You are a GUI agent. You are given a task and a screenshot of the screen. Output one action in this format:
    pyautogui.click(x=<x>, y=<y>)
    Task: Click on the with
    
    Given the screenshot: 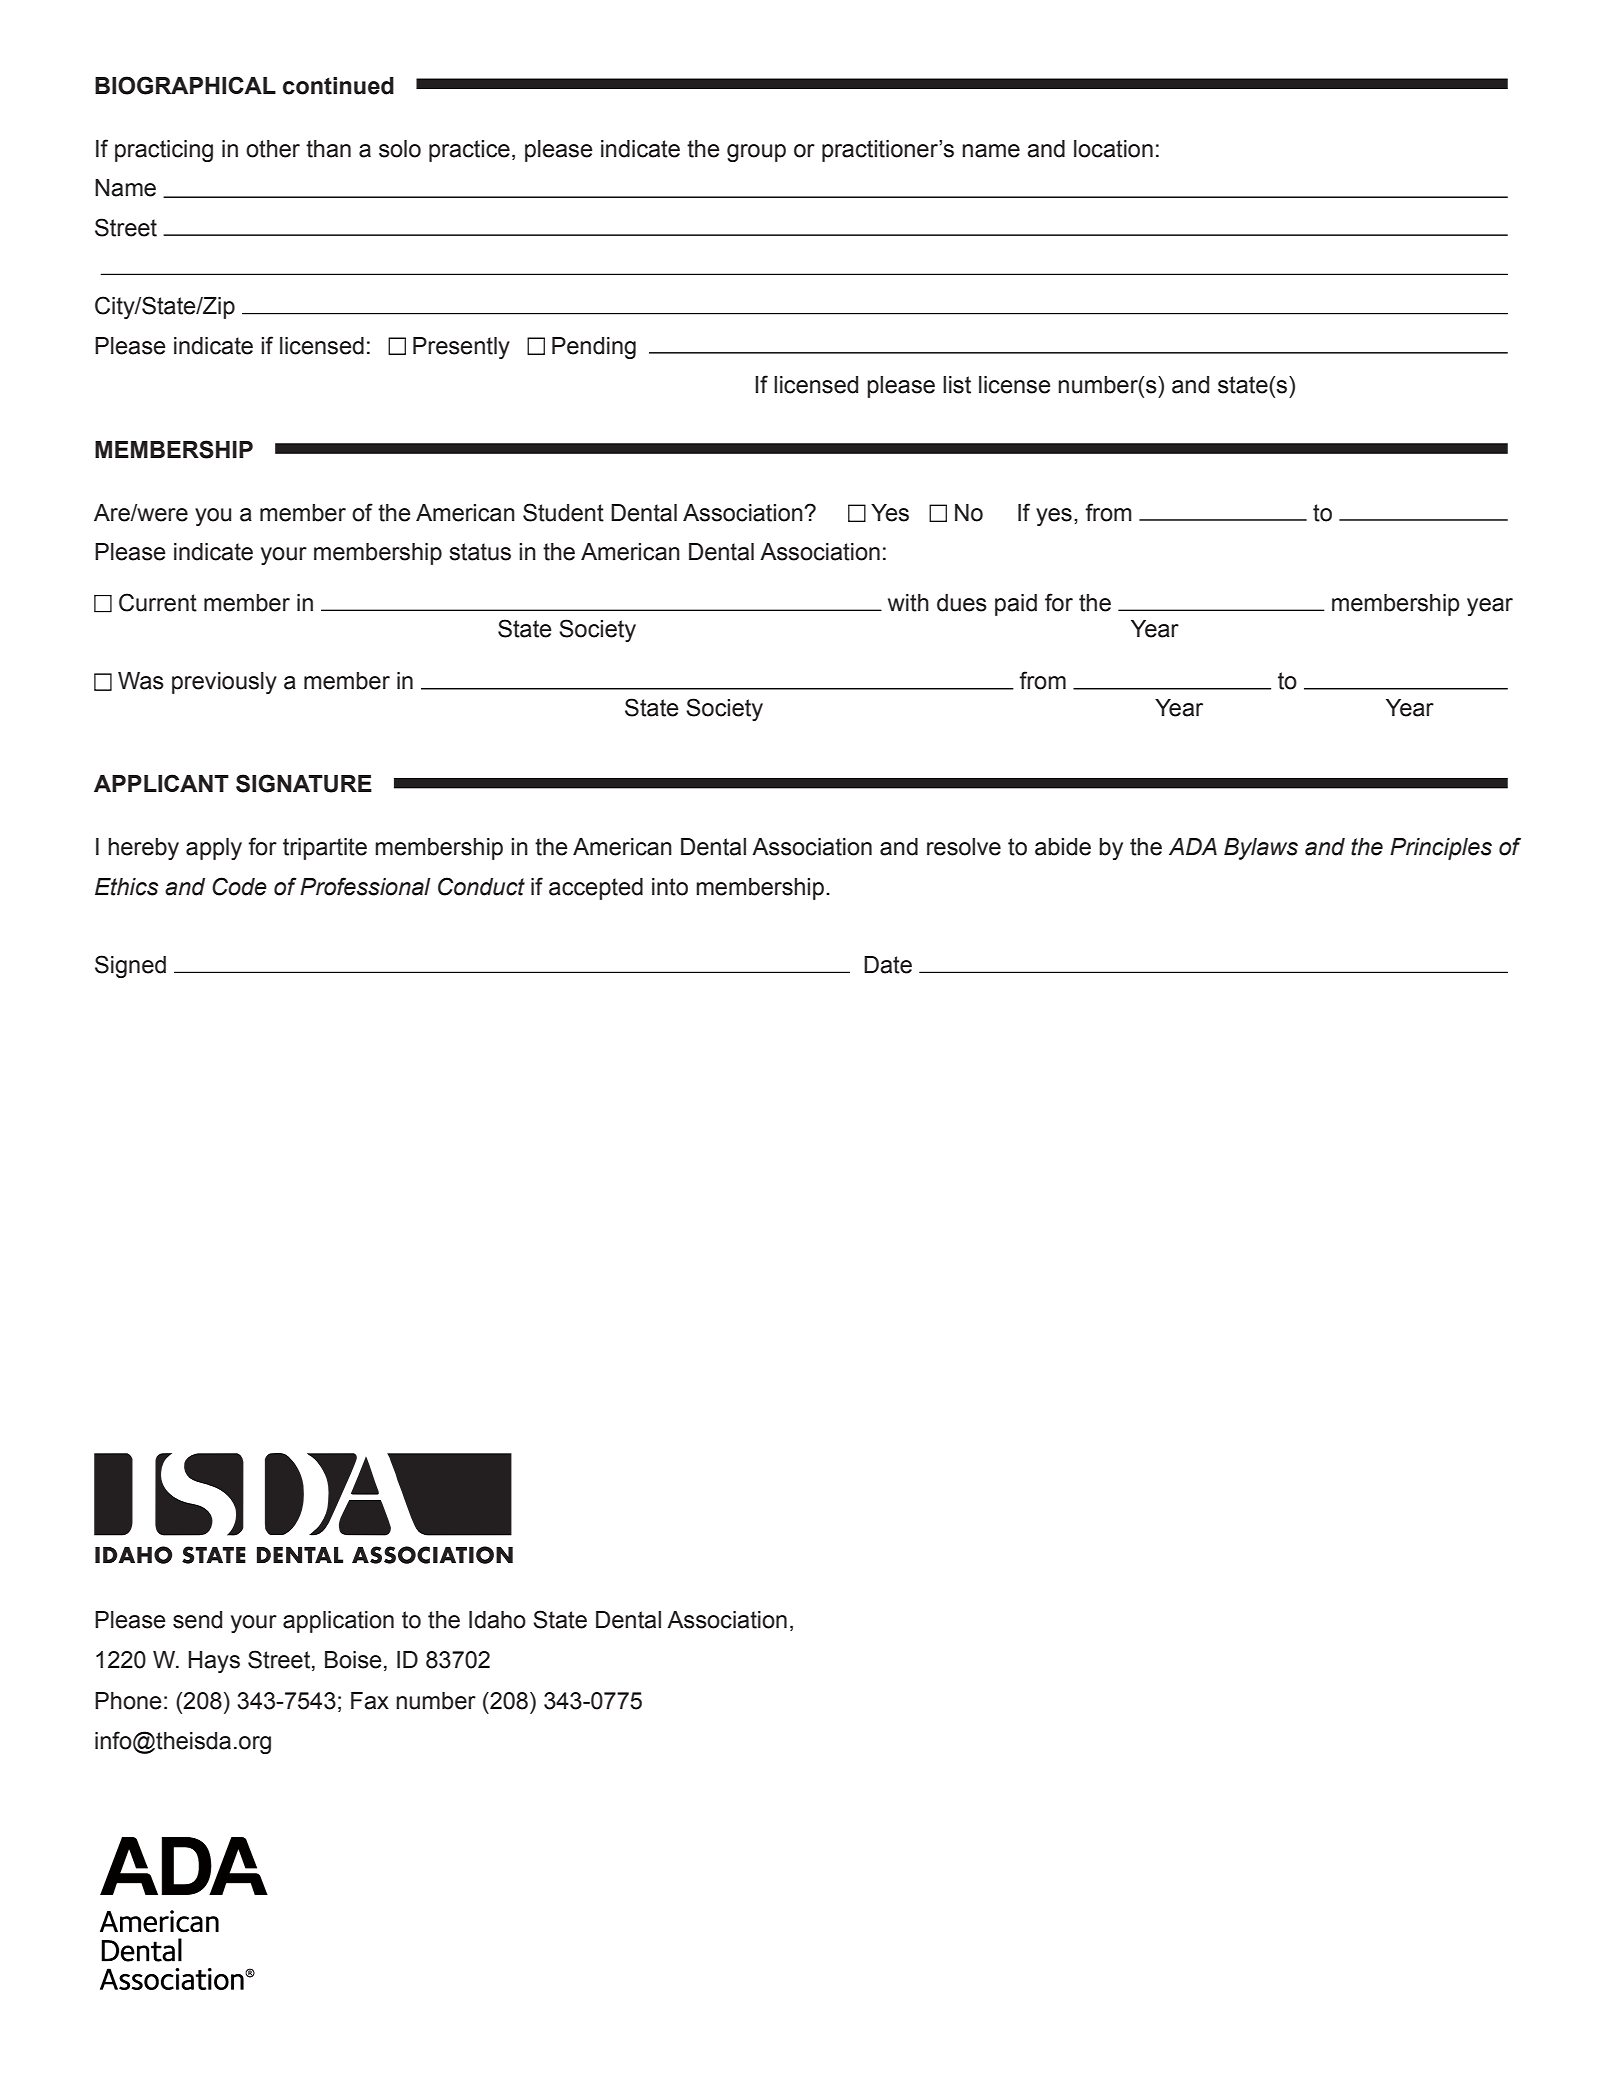 What is the action you would take?
    pyautogui.click(x=908, y=603)
